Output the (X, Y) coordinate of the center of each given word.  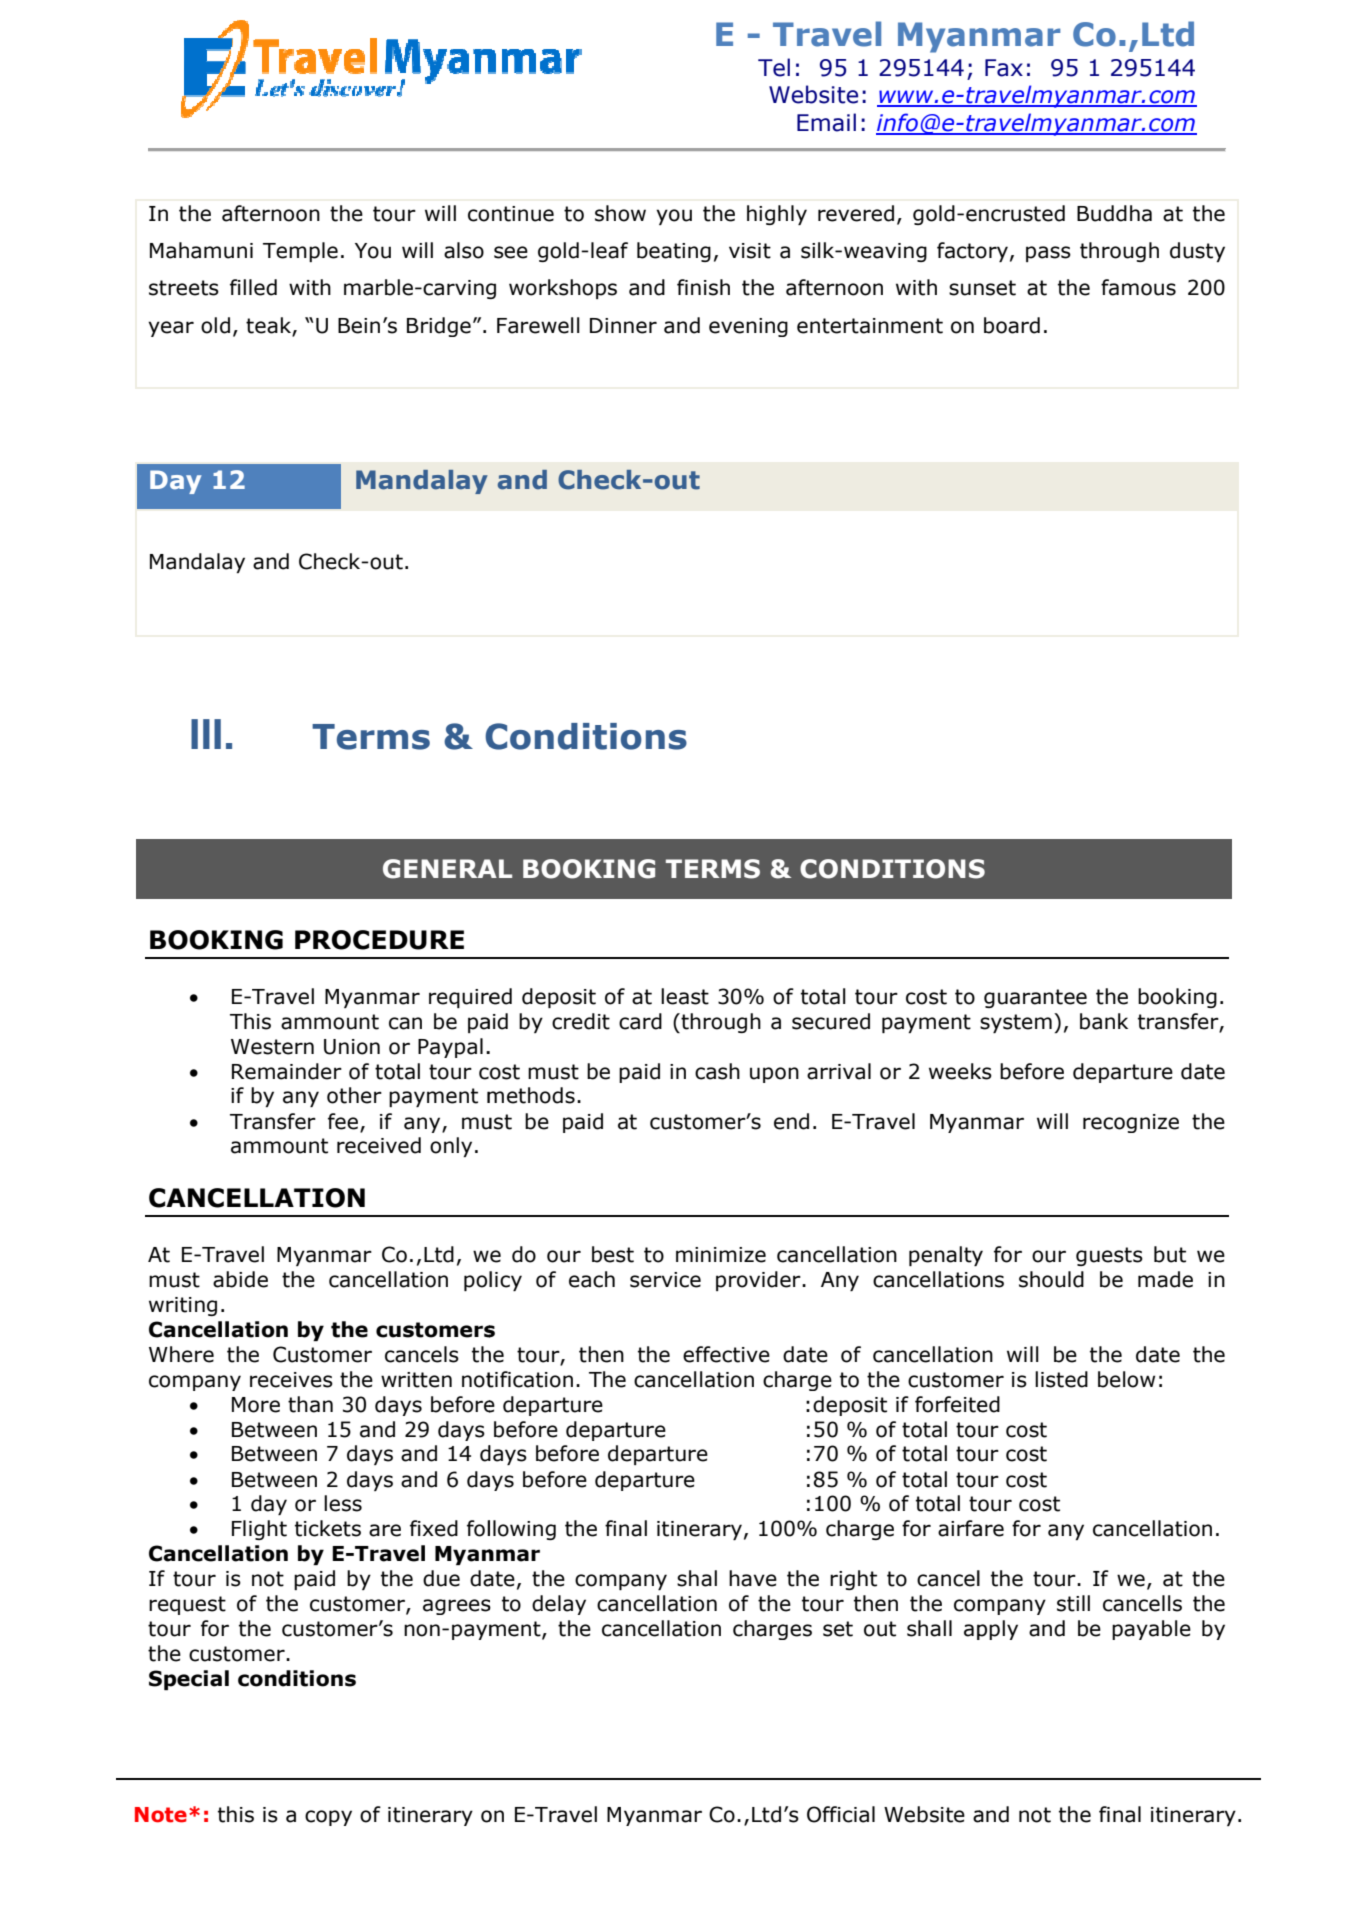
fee (343, 1121)
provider (759, 1281)
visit (750, 251)
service (665, 1280)
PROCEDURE (379, 940)
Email (826, 122)
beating (674, 252)
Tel (774, 67)
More (256, 1405)
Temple (300, 252)
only (451, 1147)
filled (253, 287)
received (379, 1145)
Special (189, 1680)
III (206, 734)
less (343, 1503)
